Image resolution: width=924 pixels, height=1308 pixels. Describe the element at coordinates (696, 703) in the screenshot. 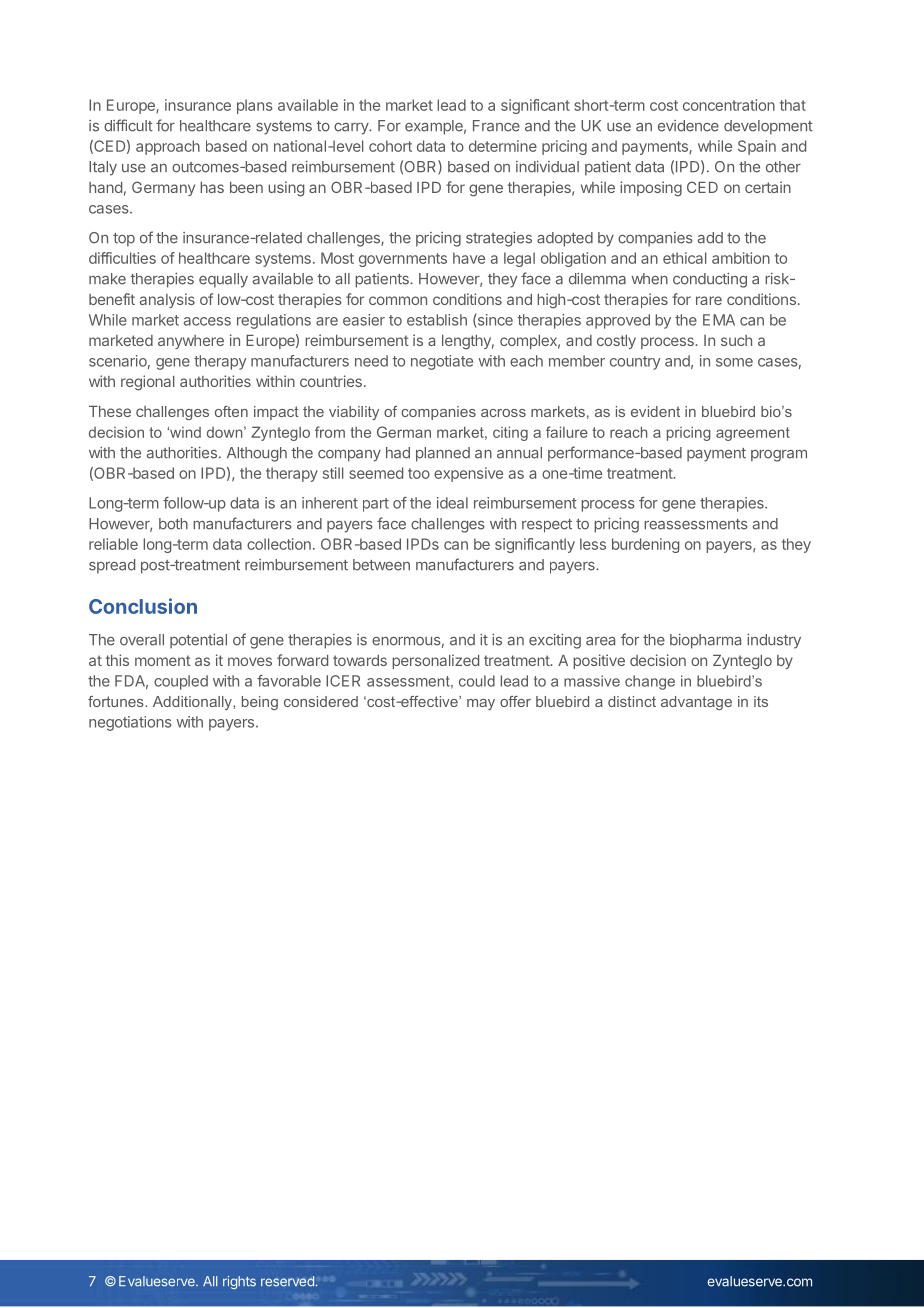

I see `advantage` at that location.
